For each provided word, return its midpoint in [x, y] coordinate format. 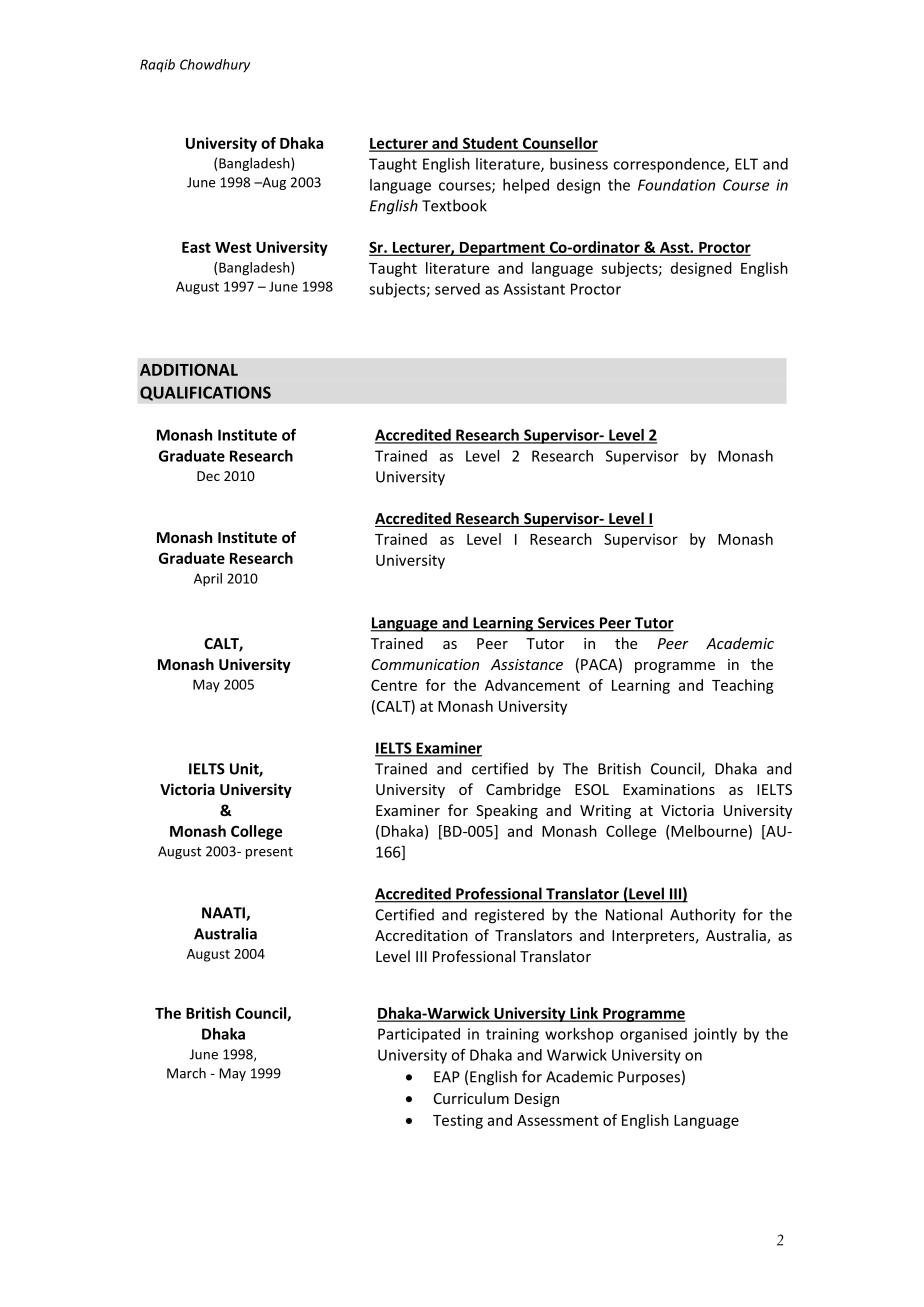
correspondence [670, 165]
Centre [394, 685]
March [186, 1073]
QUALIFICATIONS [205, 393]
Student [490, 144]
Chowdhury [215, 65]
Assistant [534, 289]
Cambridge [523, 790]
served [457, 289]
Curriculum [471, 1098]
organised [653, 1035]
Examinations [669, 789]
